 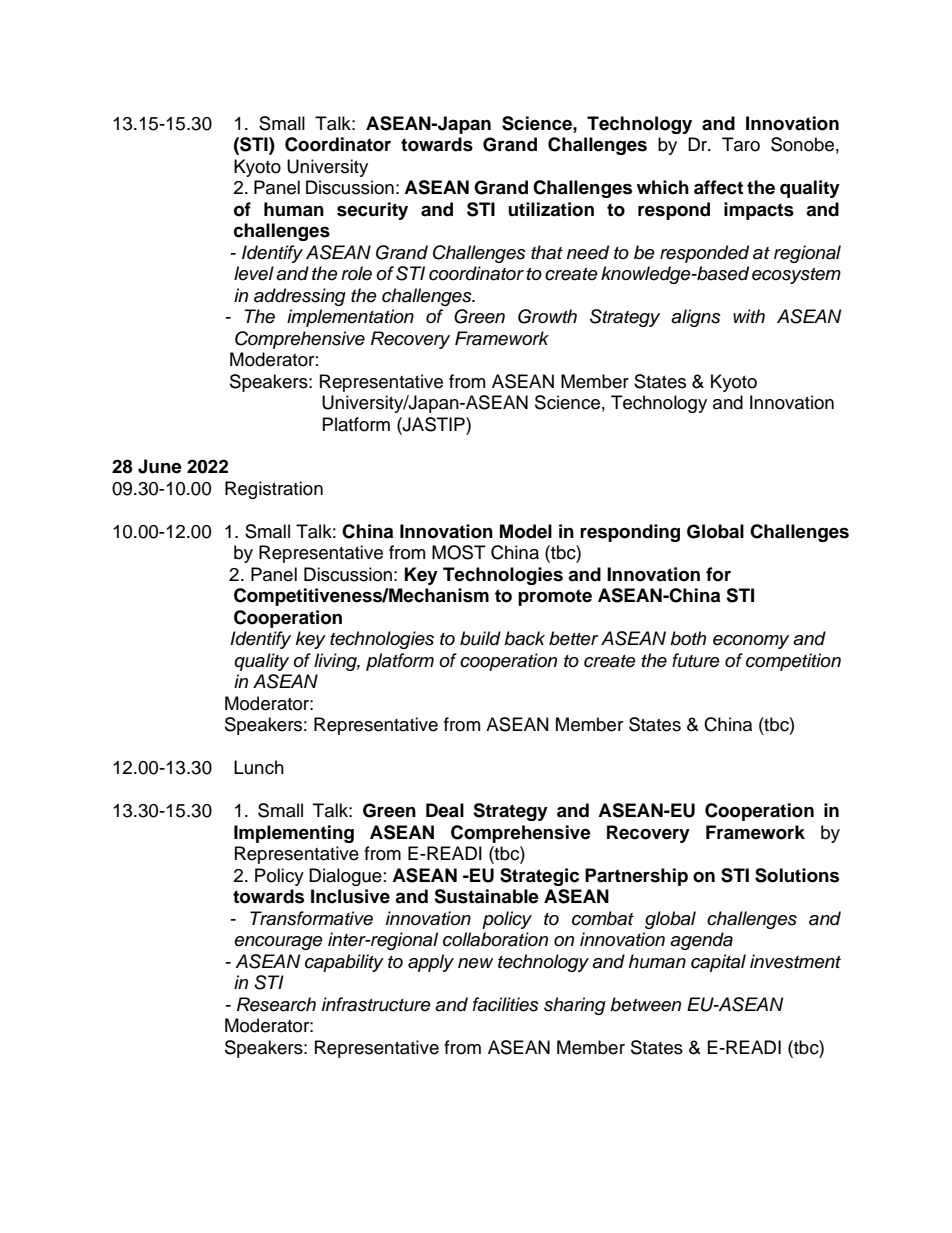 What do you see at coordinates (372, 211) in the screenshot?
I see `security` at bounding box center [372, 211].
